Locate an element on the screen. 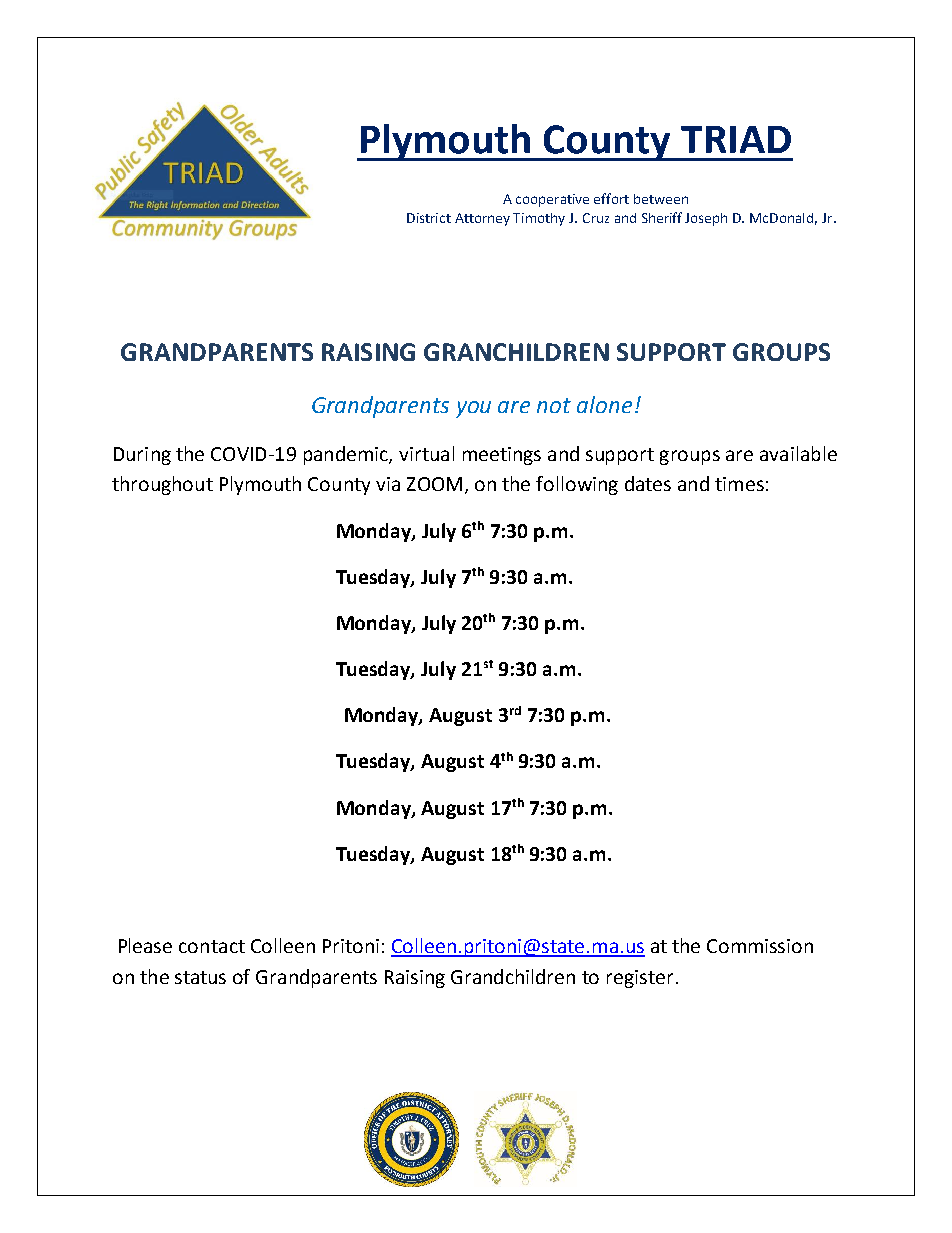 This screenshot has width=952, height=1233. Grandchildren is located at coordinates (513, 976).
